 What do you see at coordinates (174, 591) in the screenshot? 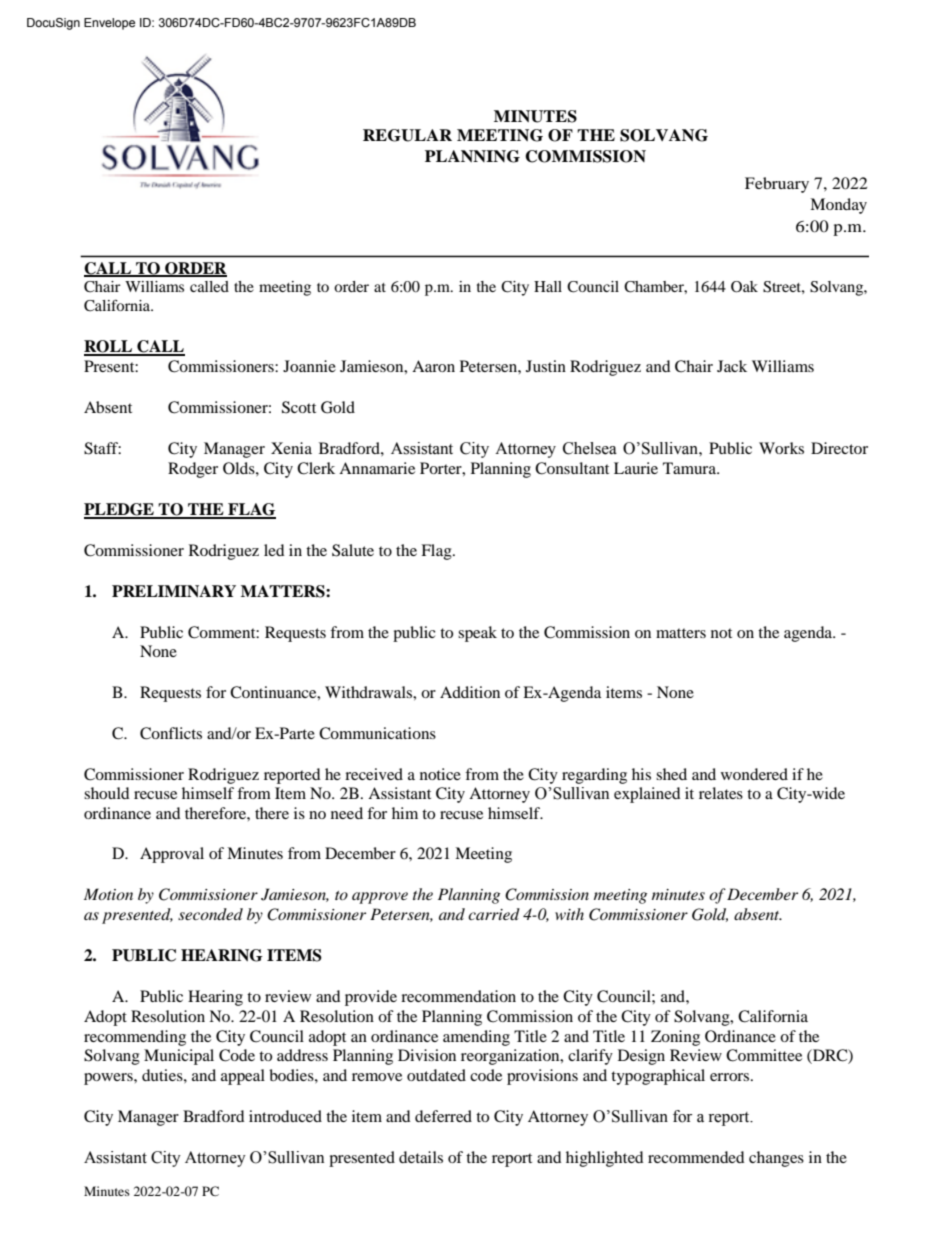
I see `PRELIMINARY` at bounding box center [174, 591].
